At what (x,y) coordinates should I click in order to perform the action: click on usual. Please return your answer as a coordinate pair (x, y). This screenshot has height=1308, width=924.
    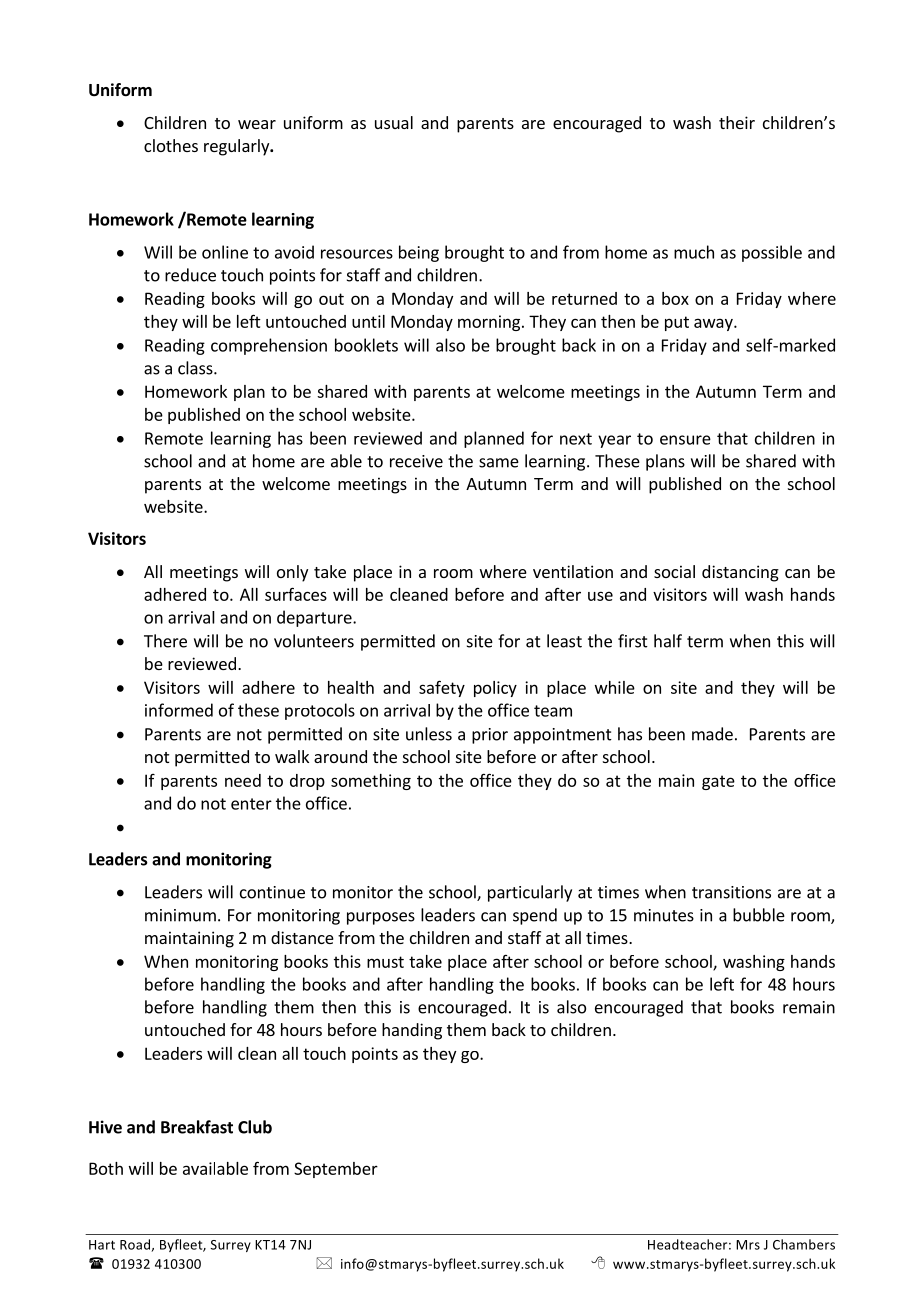
    Looking at the image, I should click on (394, 122).
